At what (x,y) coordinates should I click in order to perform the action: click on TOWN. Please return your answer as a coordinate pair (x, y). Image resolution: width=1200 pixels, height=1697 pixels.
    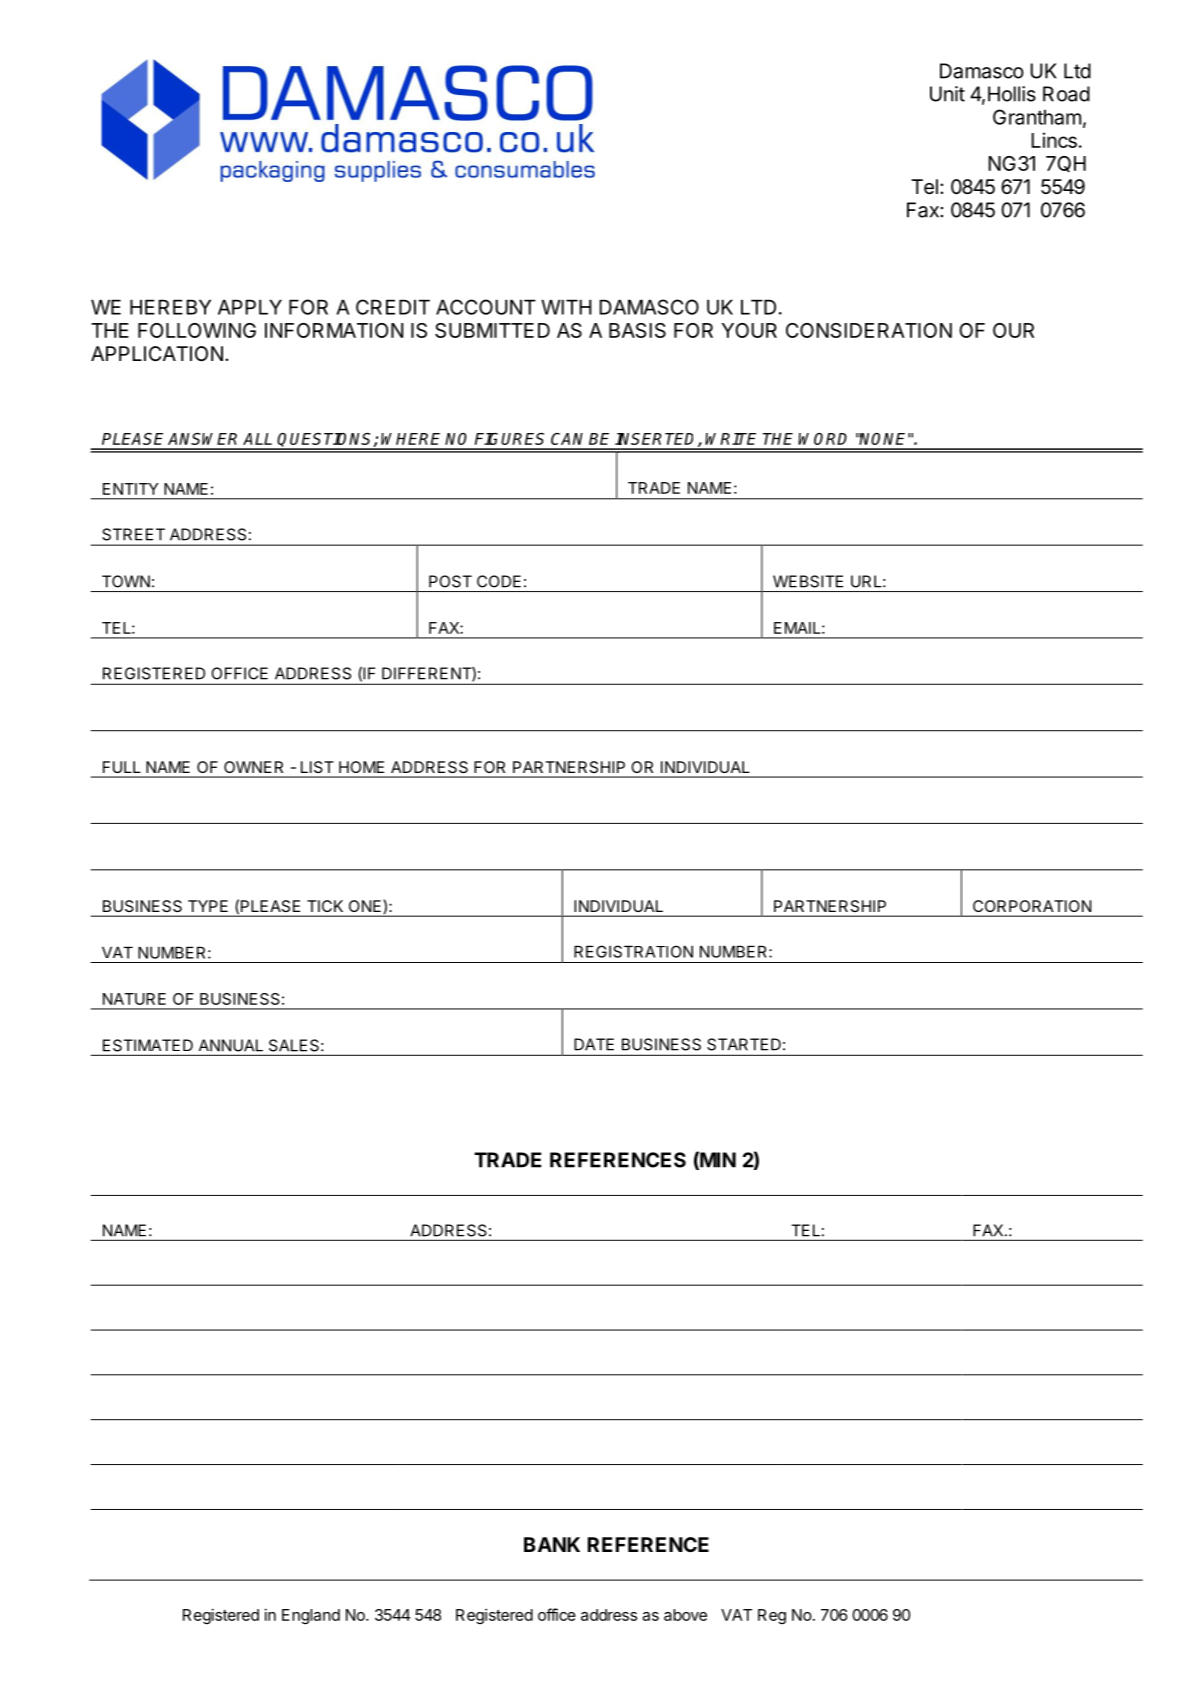
    Looking at the image, I should click on (126, 581).
